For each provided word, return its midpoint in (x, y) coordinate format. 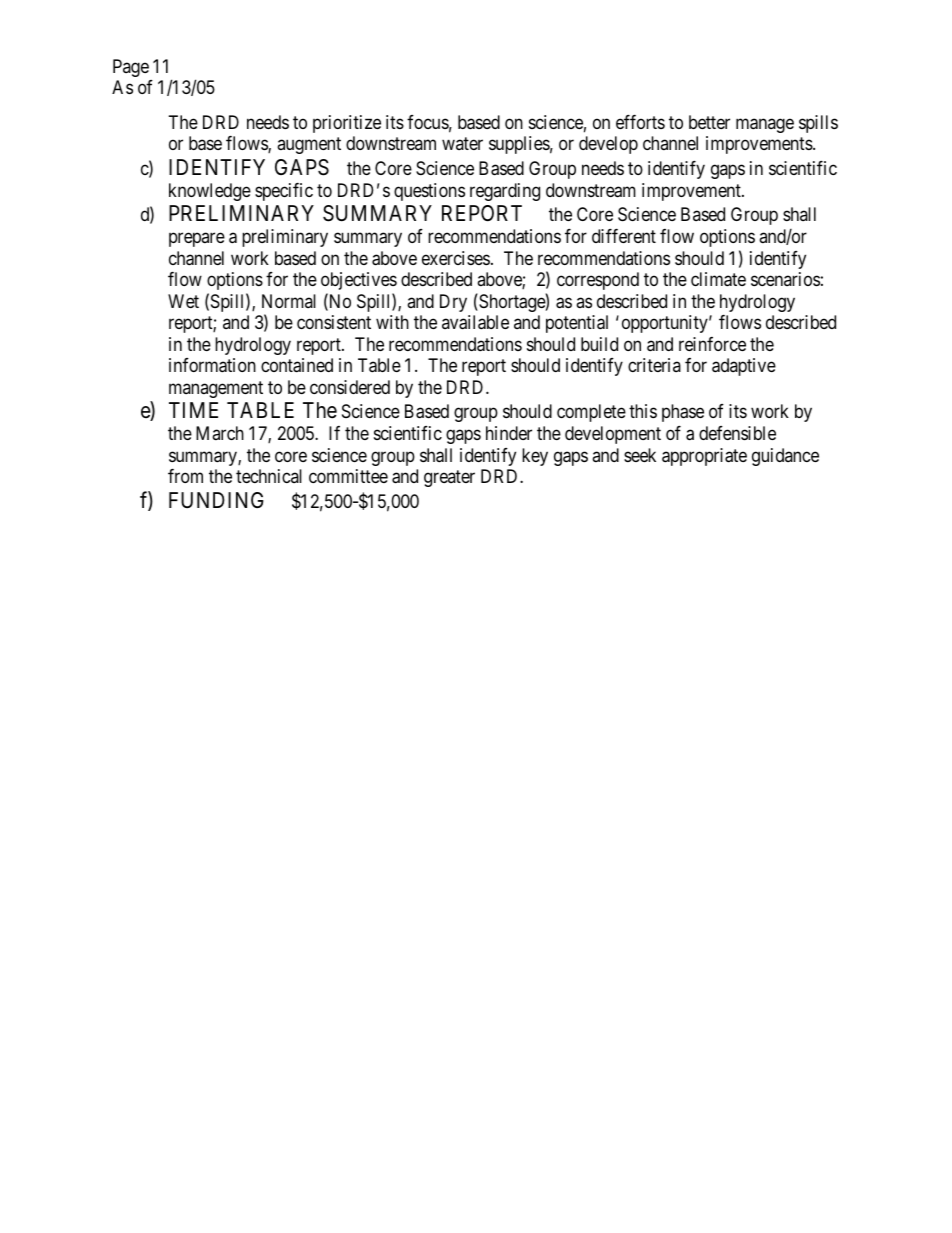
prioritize (347, 124)
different (624, 236)
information (212, 365)
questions (429, 192)
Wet (183, 301)
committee (348, 476)
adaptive (744, 367)
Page (131, 68)
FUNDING (216, 500)
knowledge (210, 192)
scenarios (785, 279)
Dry (453, 303)
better (709, 122)
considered (350, 387)
